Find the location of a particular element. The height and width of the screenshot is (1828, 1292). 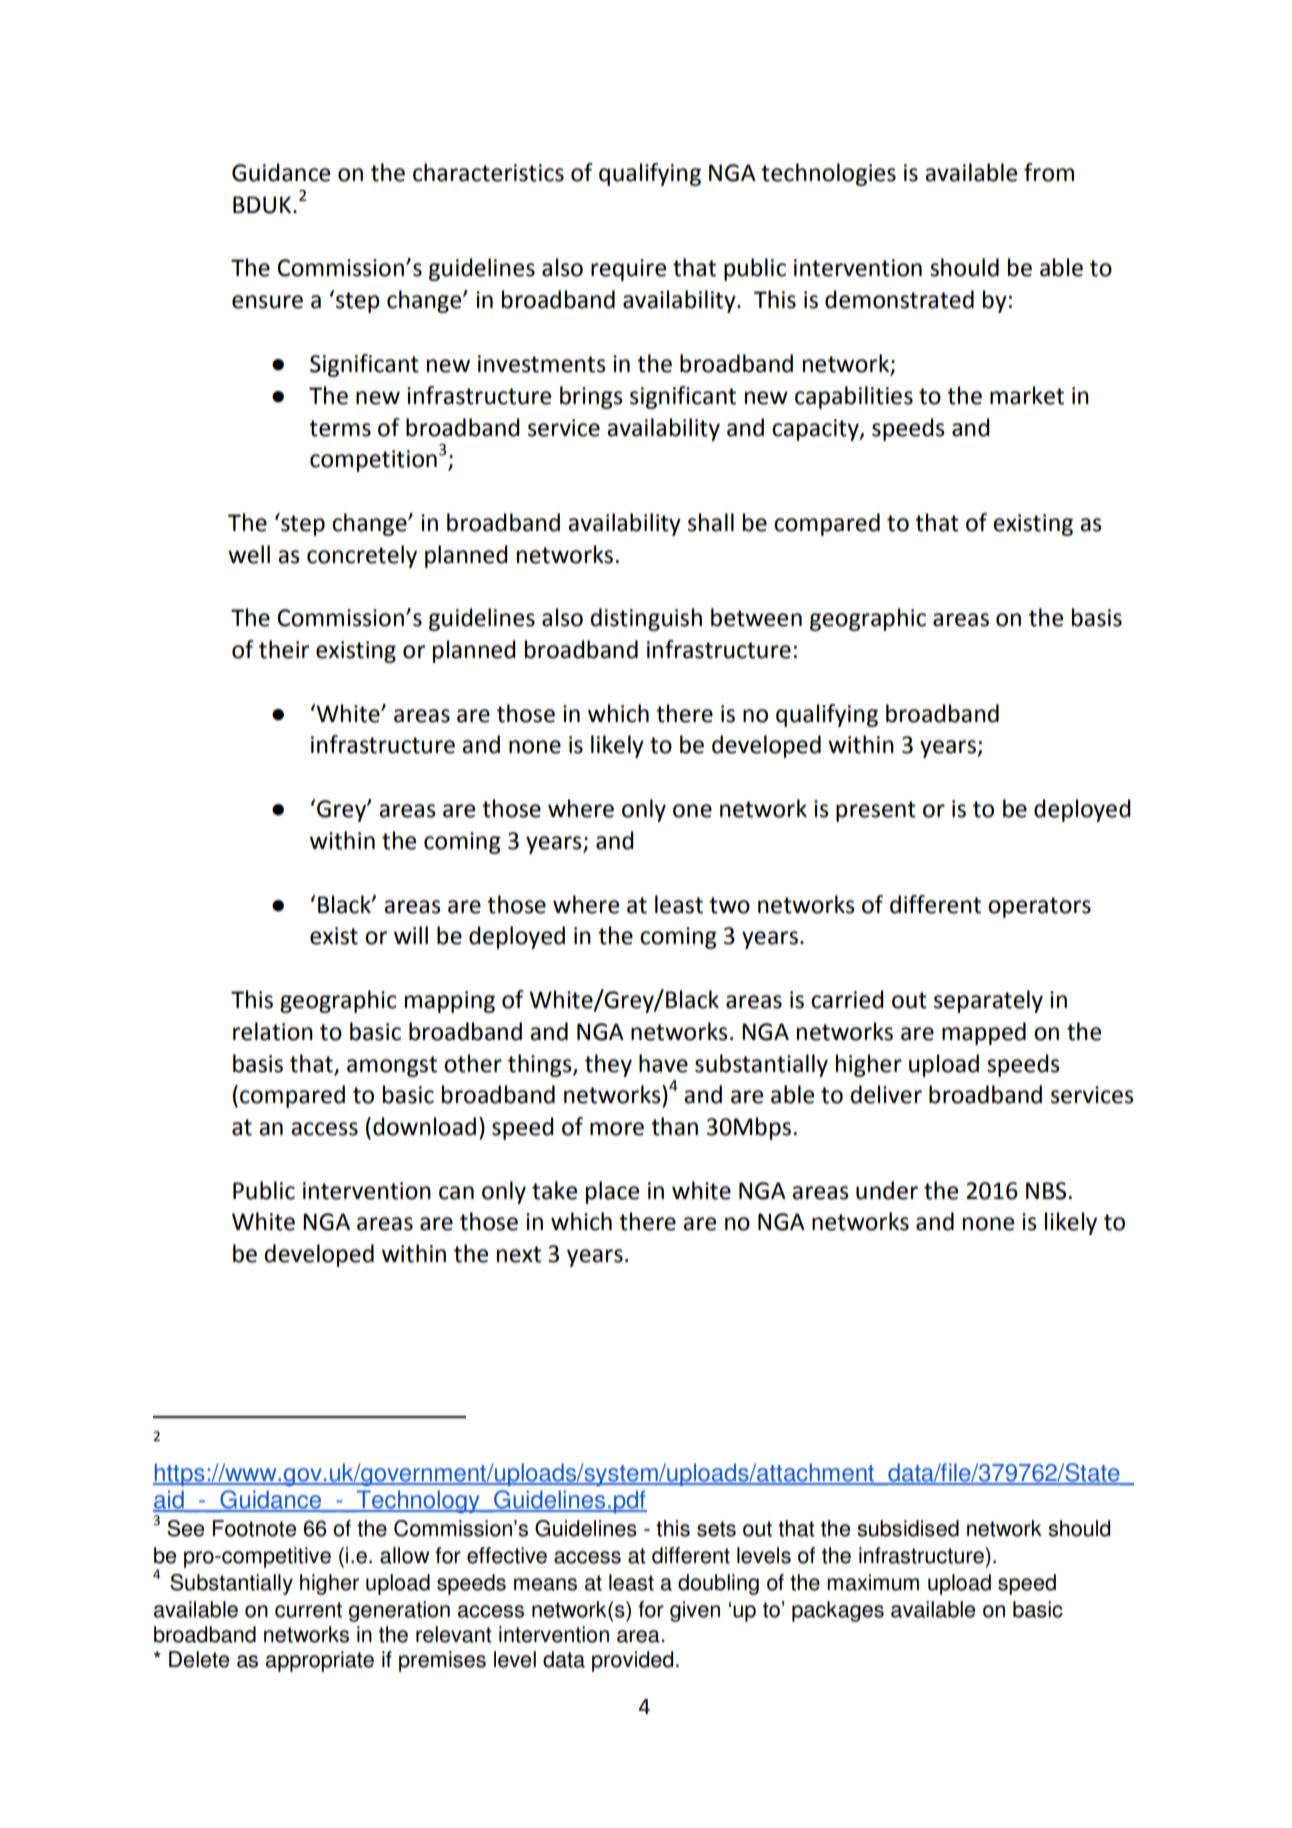

current is located at coordinates (308, 1610).
